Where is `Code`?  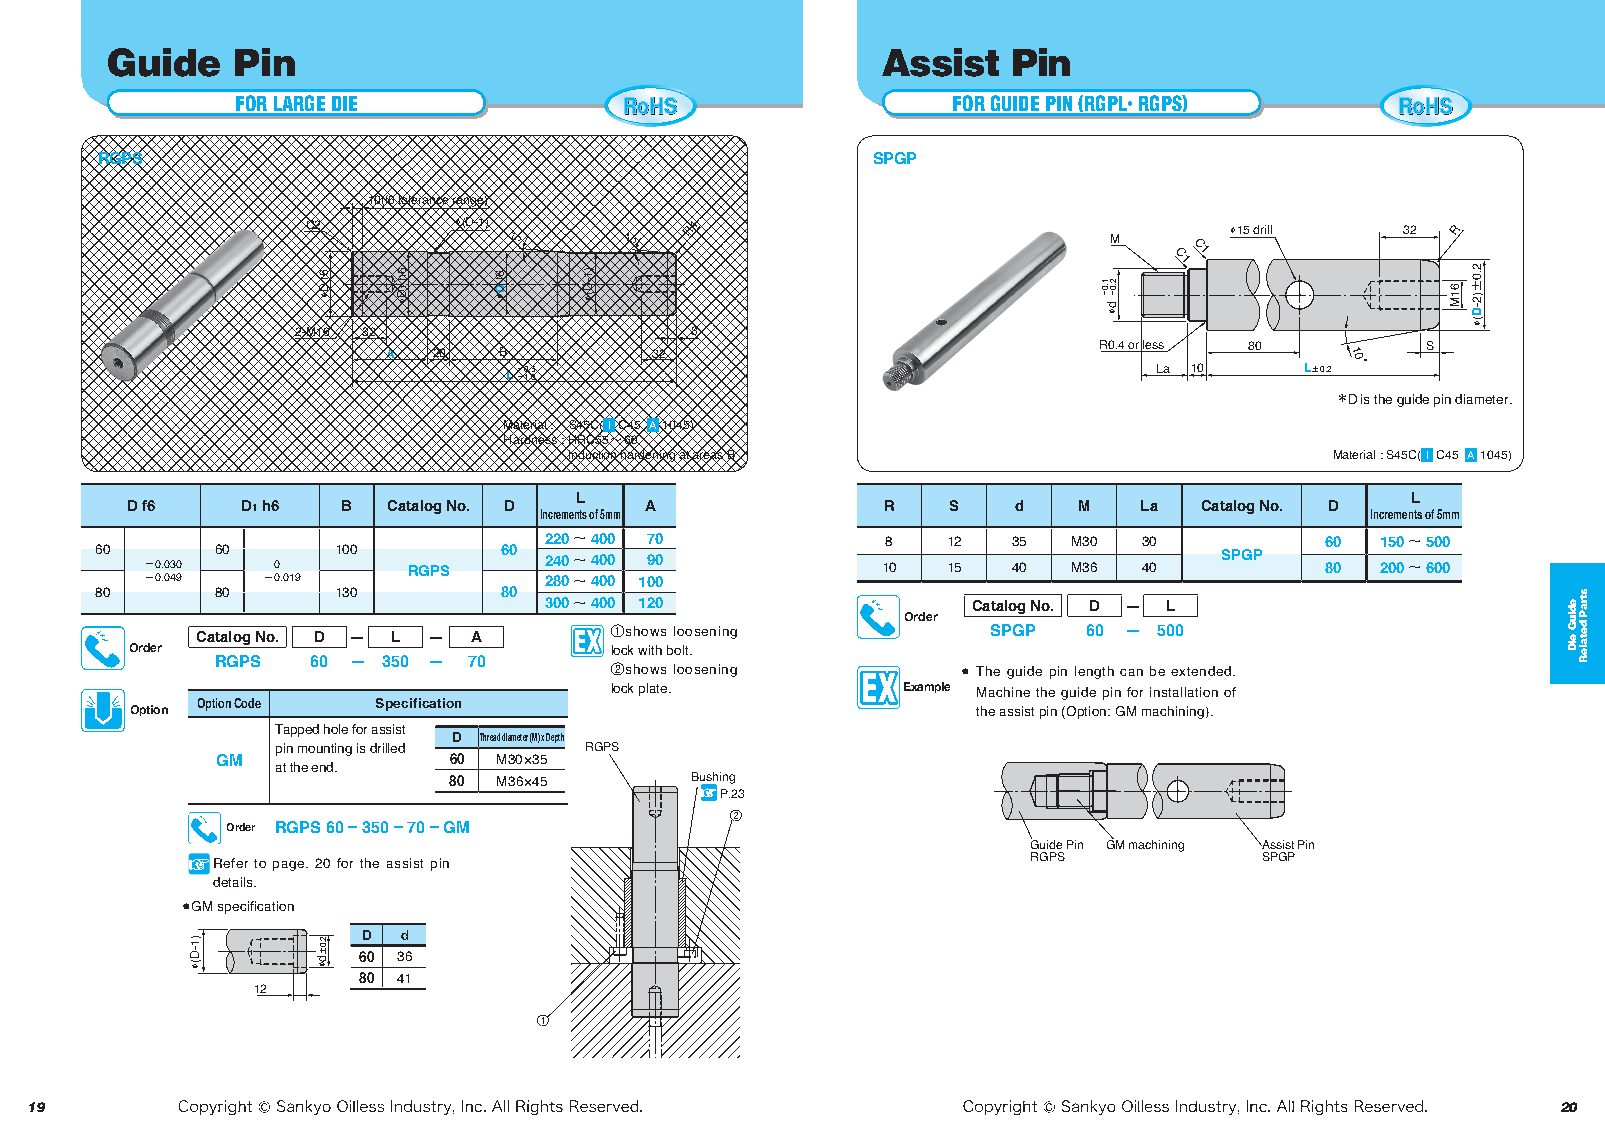
Code is located at coordinates (247, 703).
